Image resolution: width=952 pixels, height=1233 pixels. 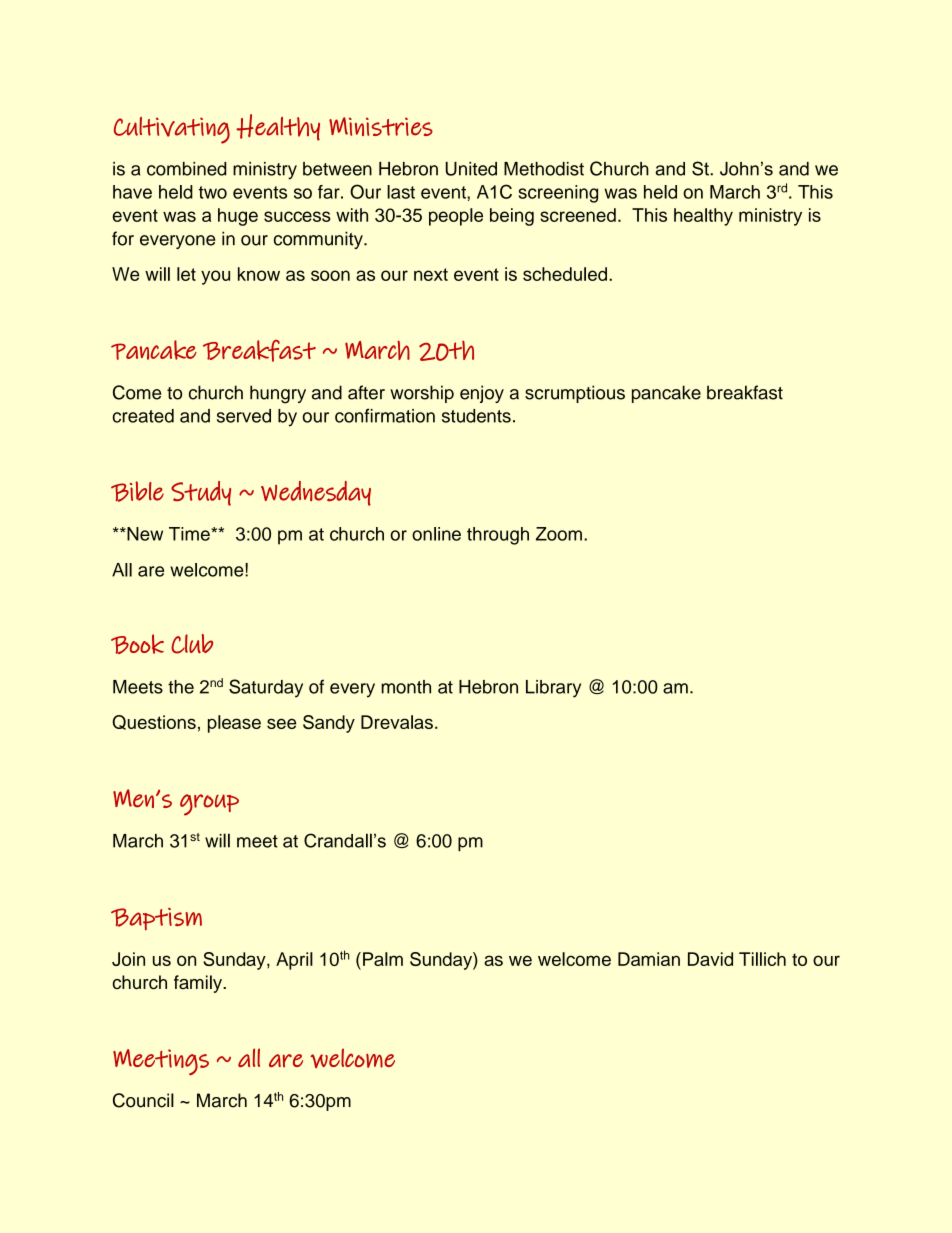 What do you see at coordinates (383, 959) in the page?
I see `Palm` at bounding box center [383, 959].
